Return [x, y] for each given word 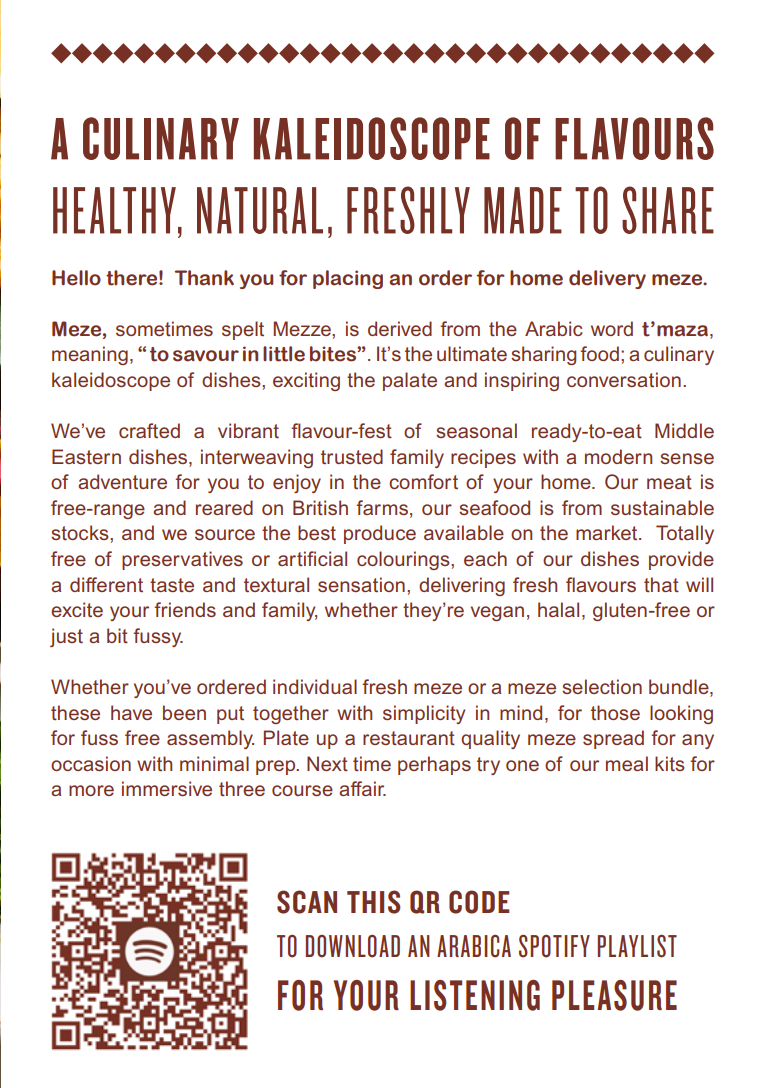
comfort [423, 481]
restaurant [409, 738]
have [131, 712]
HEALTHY [114, 210]
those [615, 712]
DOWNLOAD [353, 946]
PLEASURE [614, 995]
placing [348, 279]
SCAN [307, 902]
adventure [122, 481]
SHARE [668, 210]
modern [618, 456]
